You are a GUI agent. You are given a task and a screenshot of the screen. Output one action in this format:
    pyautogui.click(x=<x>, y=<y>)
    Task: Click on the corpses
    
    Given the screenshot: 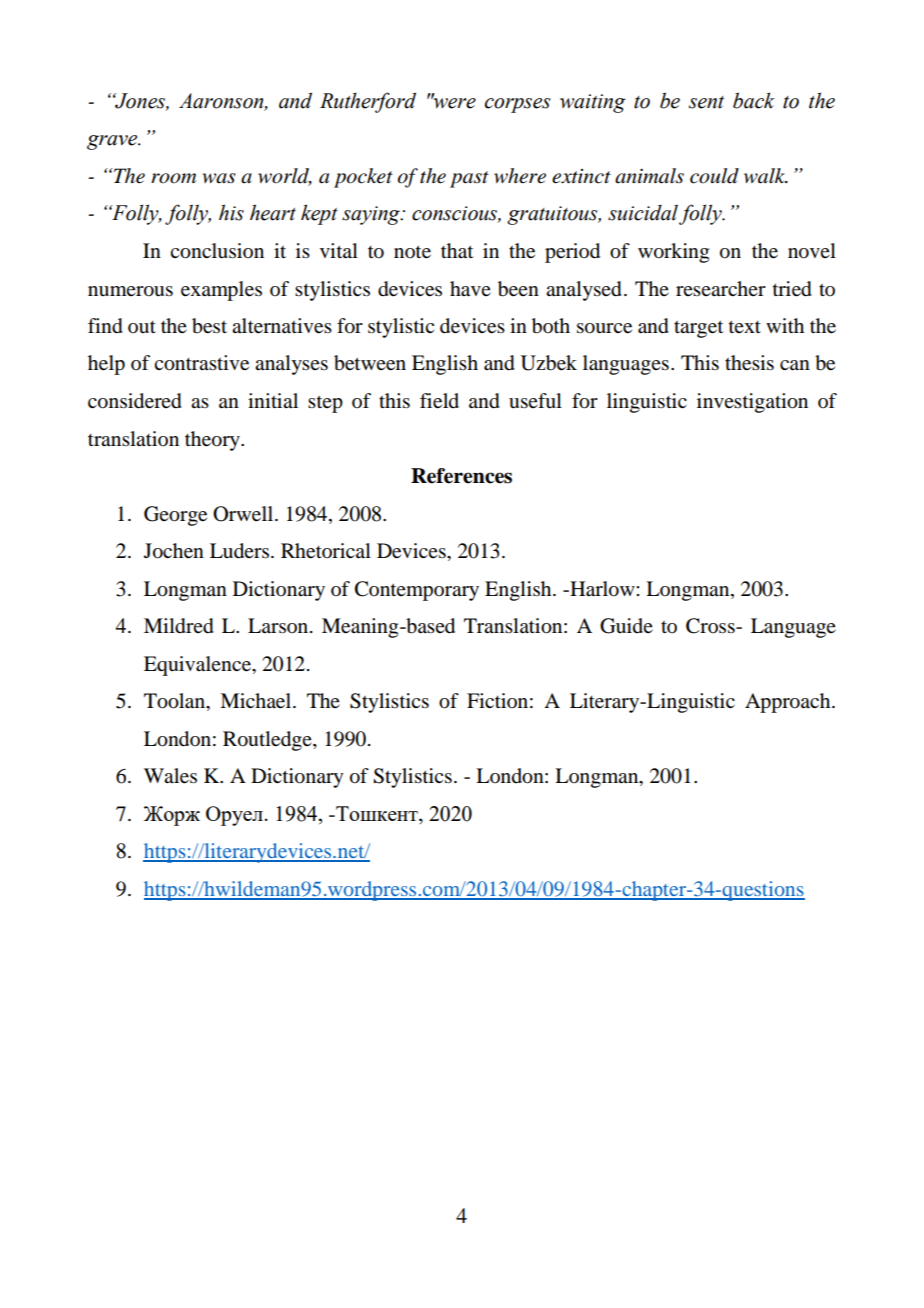 What is the action you would take?
    pyautogui.click(x=518, y=105)
